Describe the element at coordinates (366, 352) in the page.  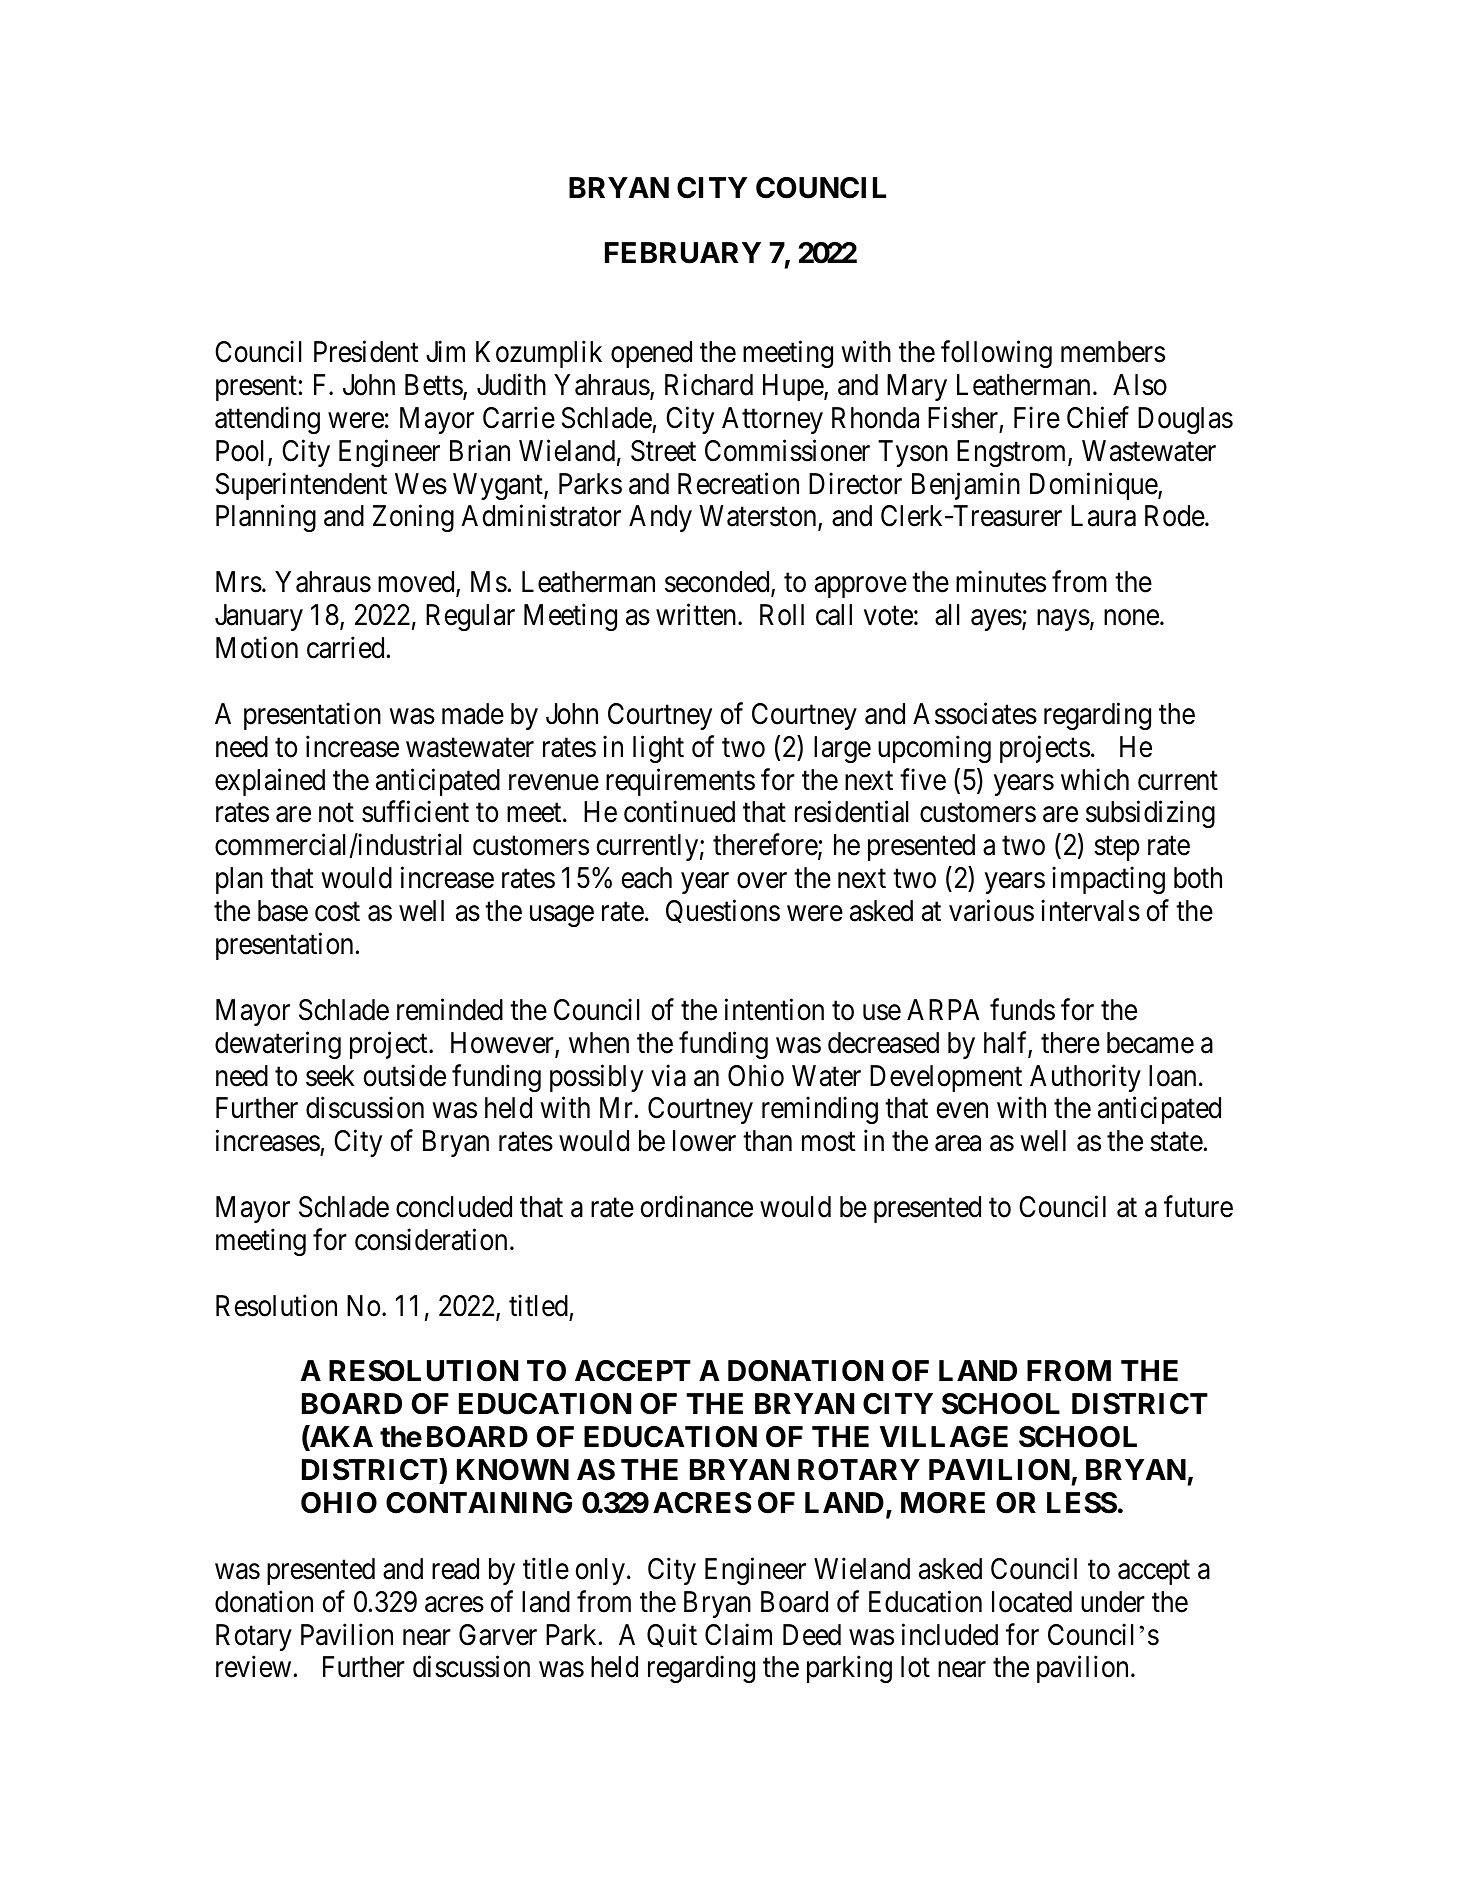
I see `President` at that location.
